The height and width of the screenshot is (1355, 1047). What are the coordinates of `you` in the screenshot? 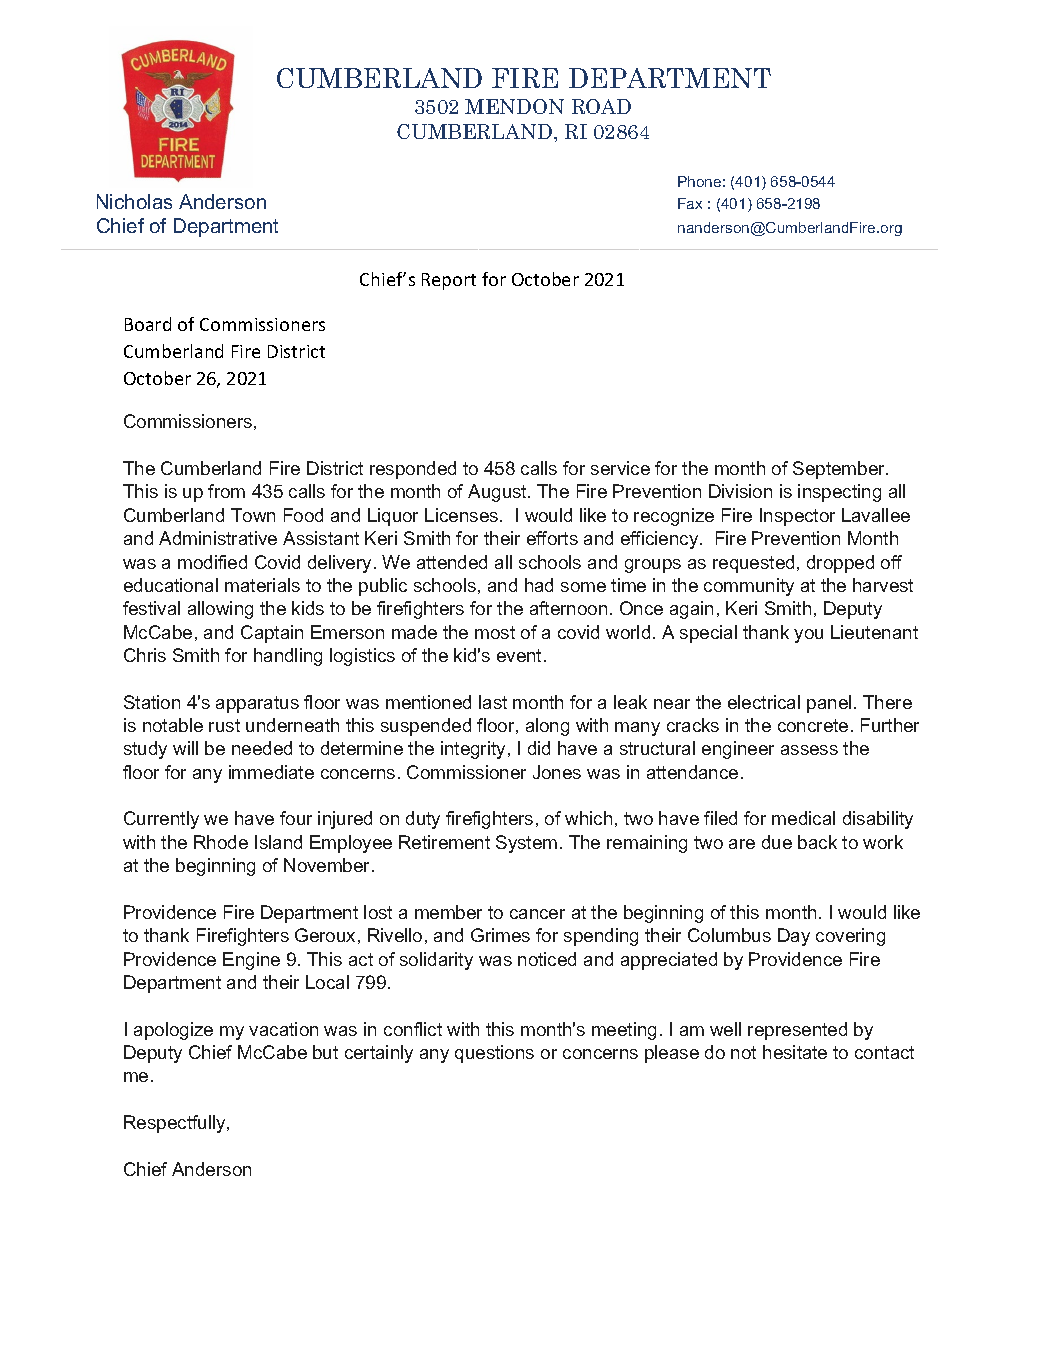 It's located at (808, 636).
